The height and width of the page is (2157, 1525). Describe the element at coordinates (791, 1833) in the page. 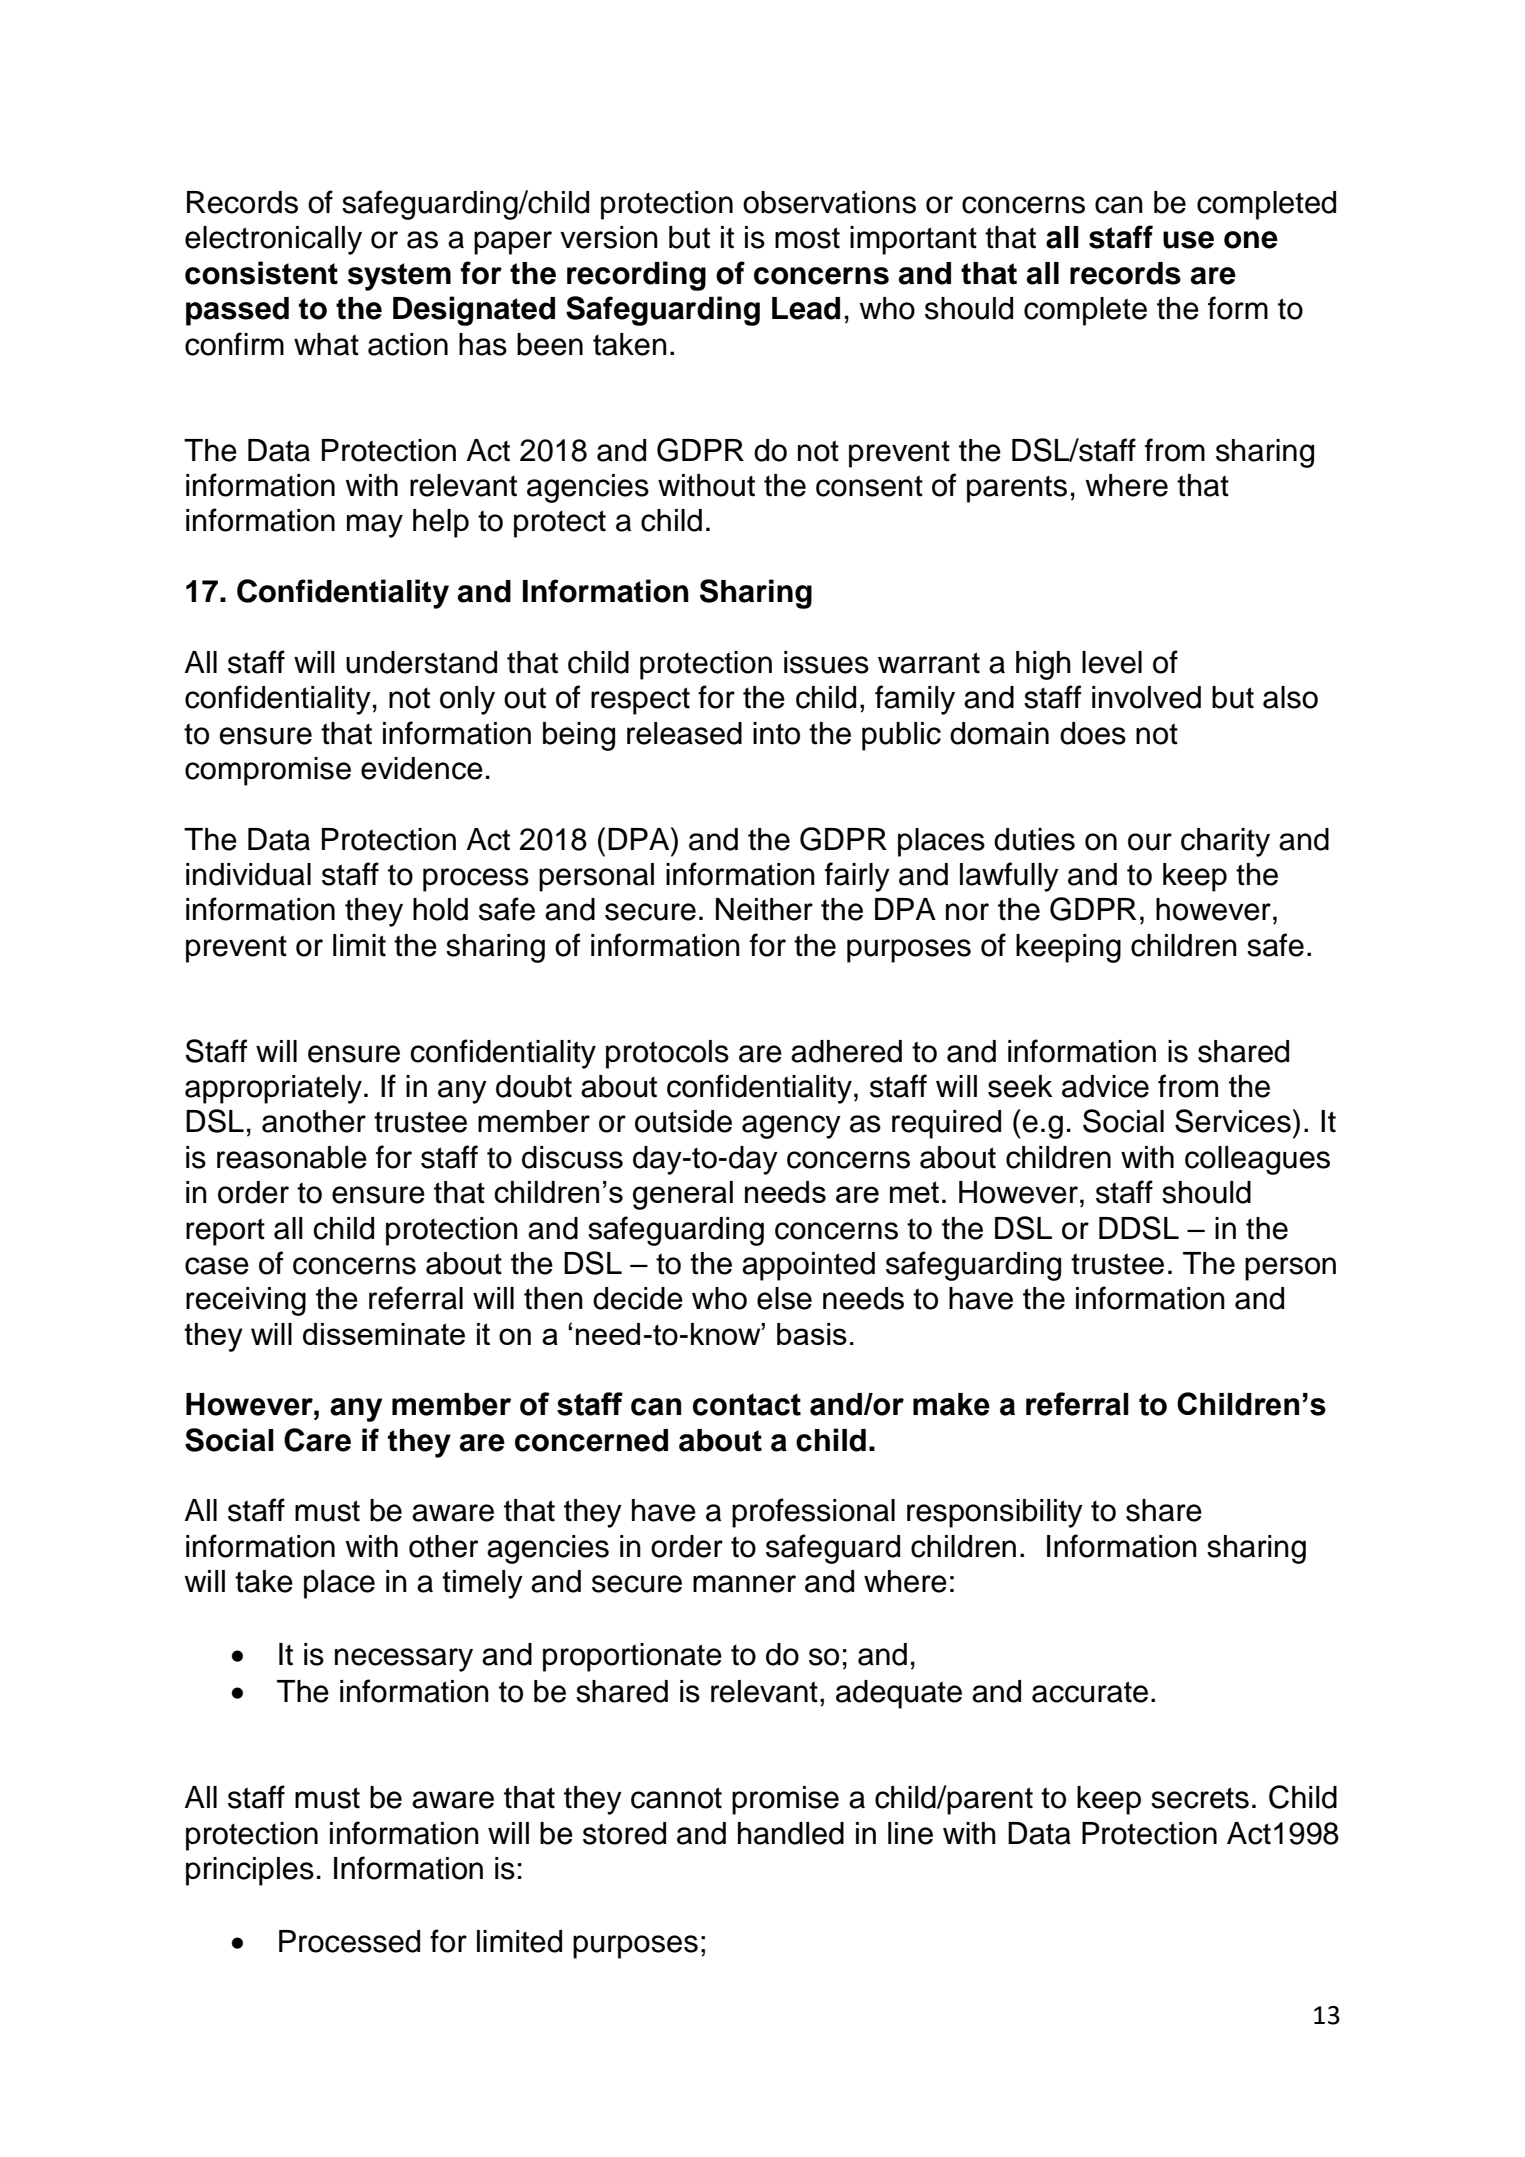

I see `handled` at that location.
